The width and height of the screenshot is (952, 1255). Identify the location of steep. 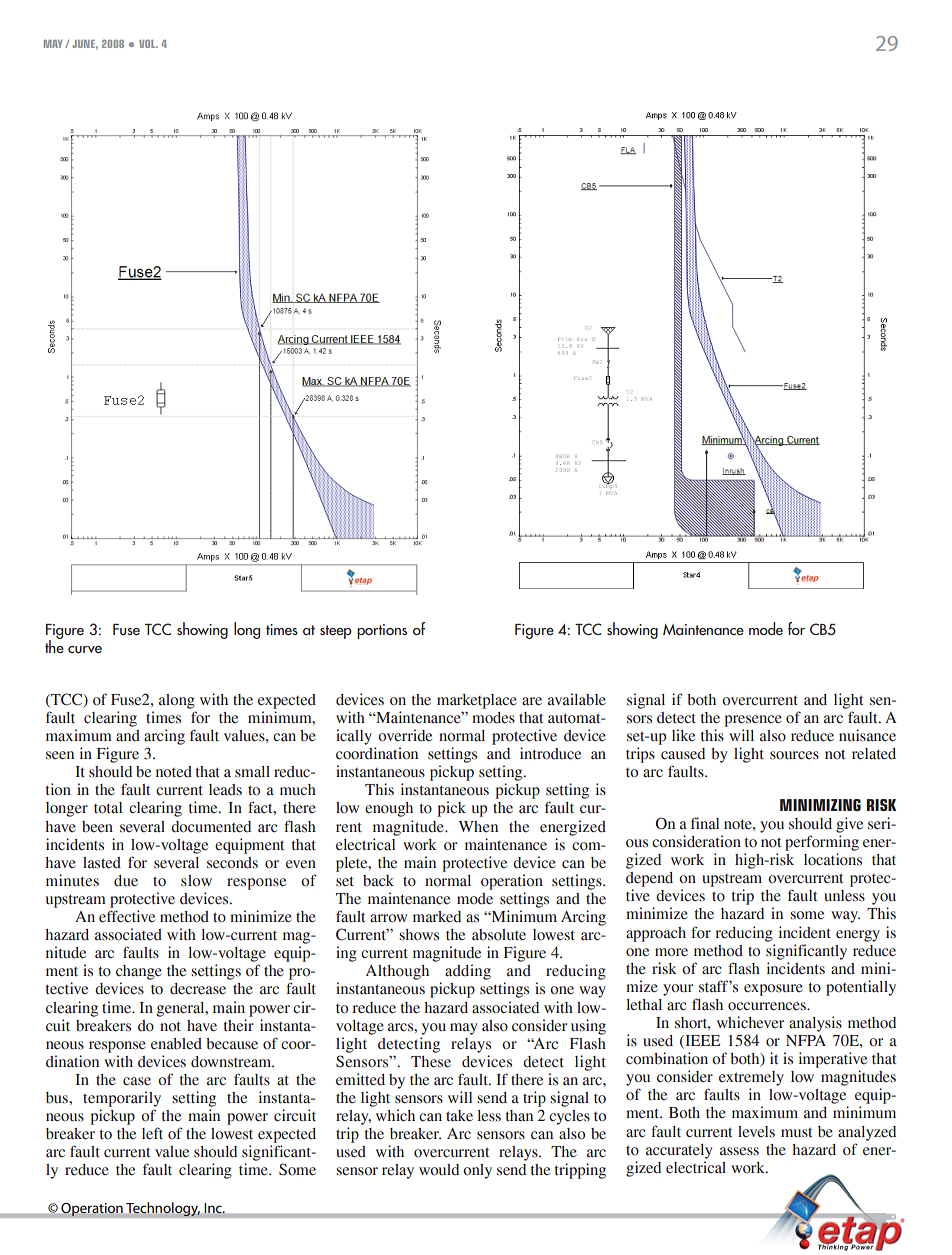
(336, 632).
